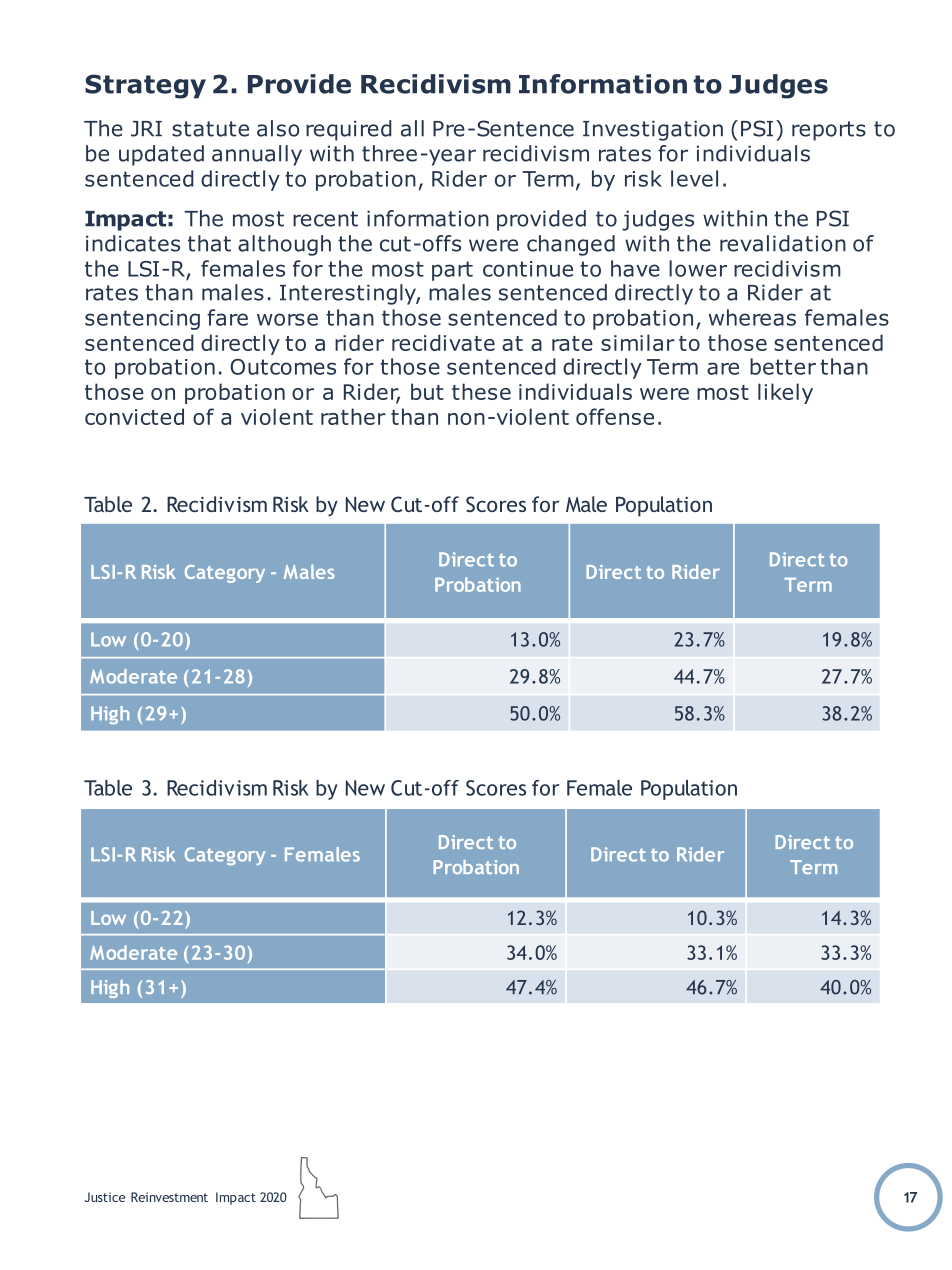 The height and width of the screenshot is (1270, 952). I want to click on likely, so click(785, 393).
